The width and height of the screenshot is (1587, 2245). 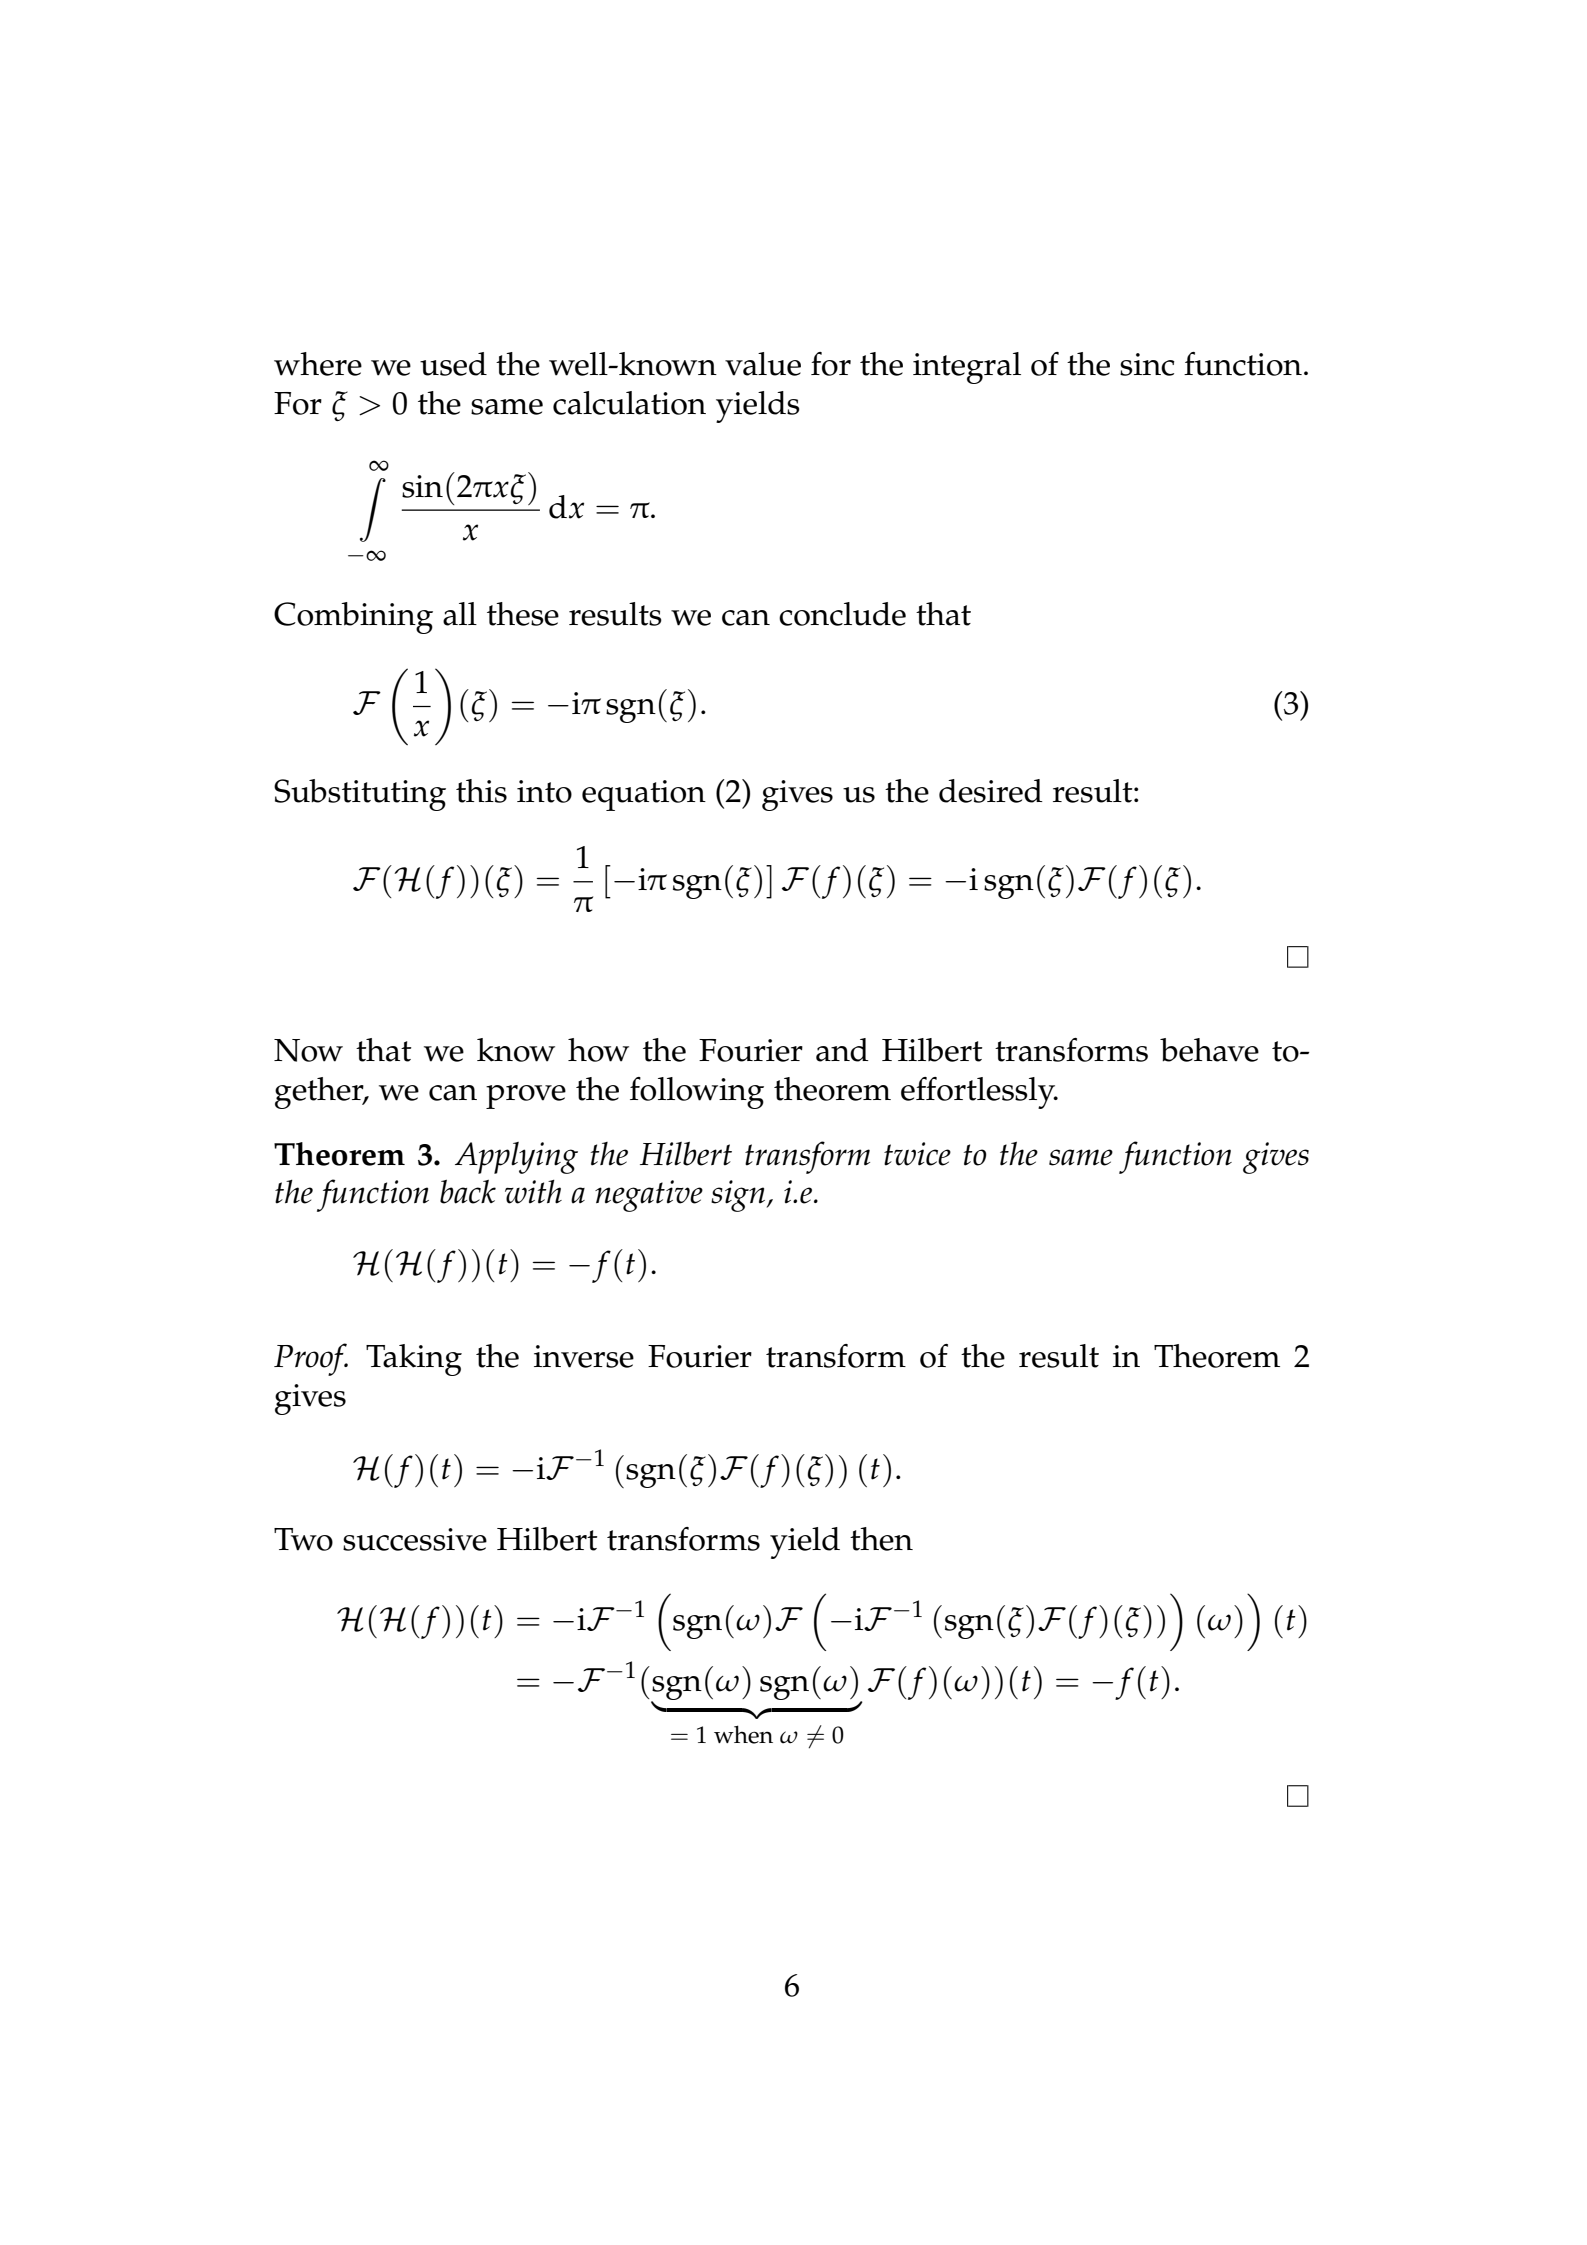 I want to click on when, so click(x=743, y=1734).
